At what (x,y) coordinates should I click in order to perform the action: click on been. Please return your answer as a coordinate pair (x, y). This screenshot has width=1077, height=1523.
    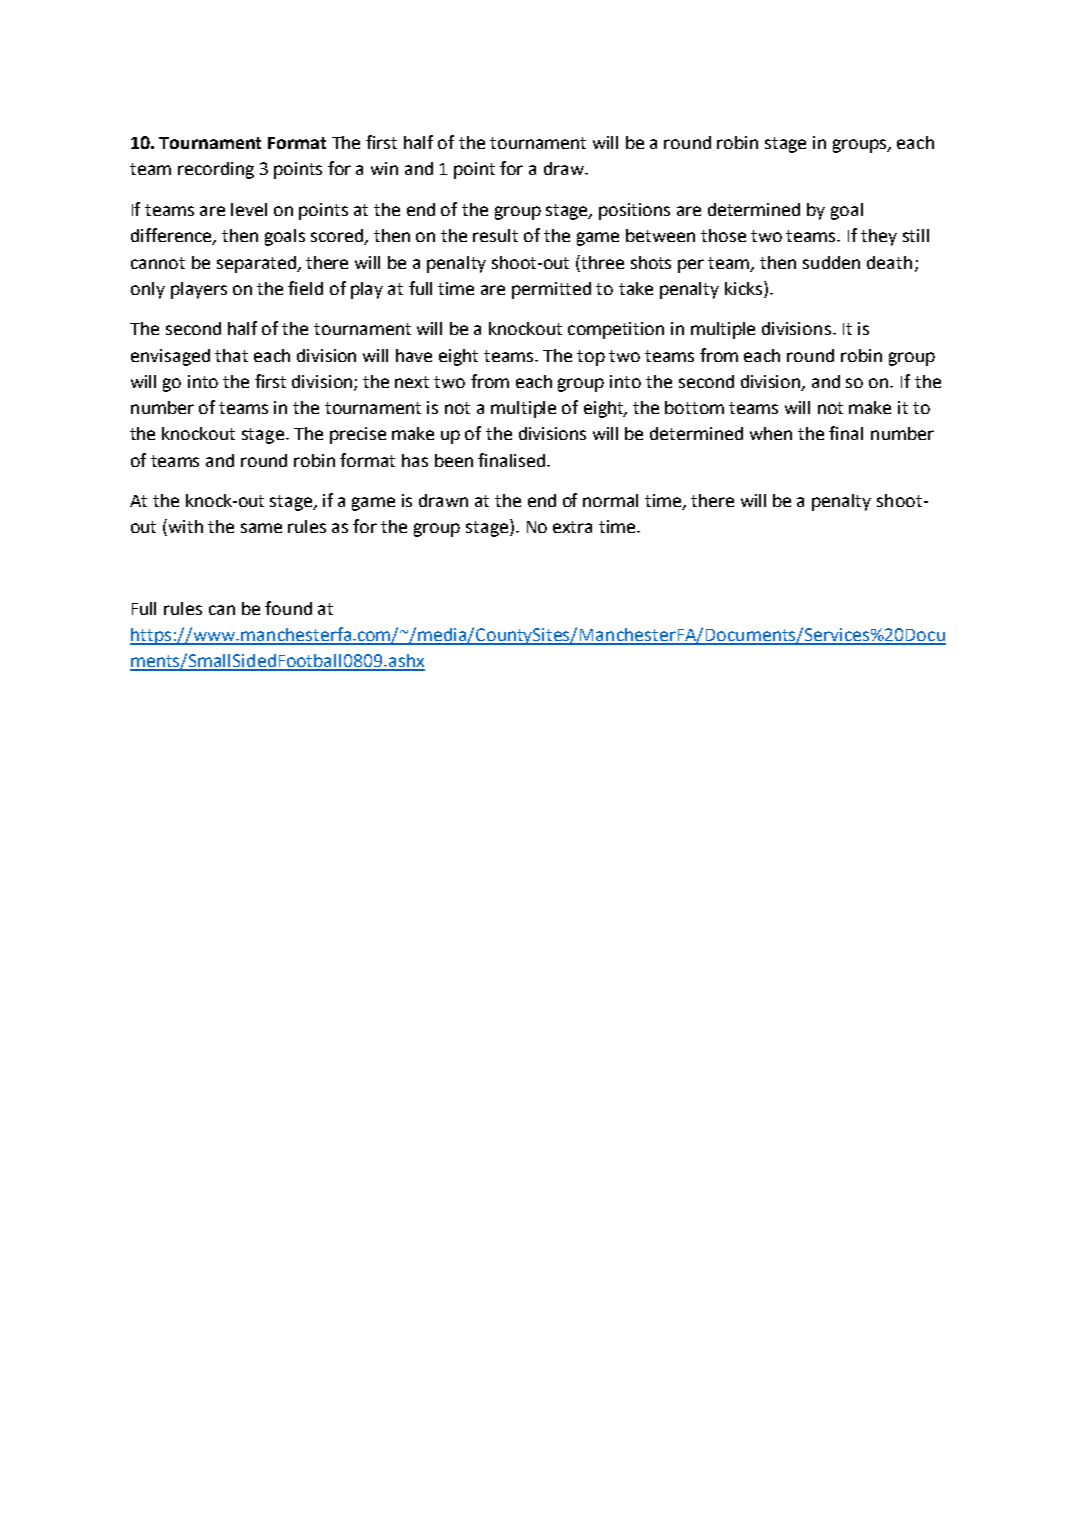
    Looking at the image, I should click on (454, 460).
